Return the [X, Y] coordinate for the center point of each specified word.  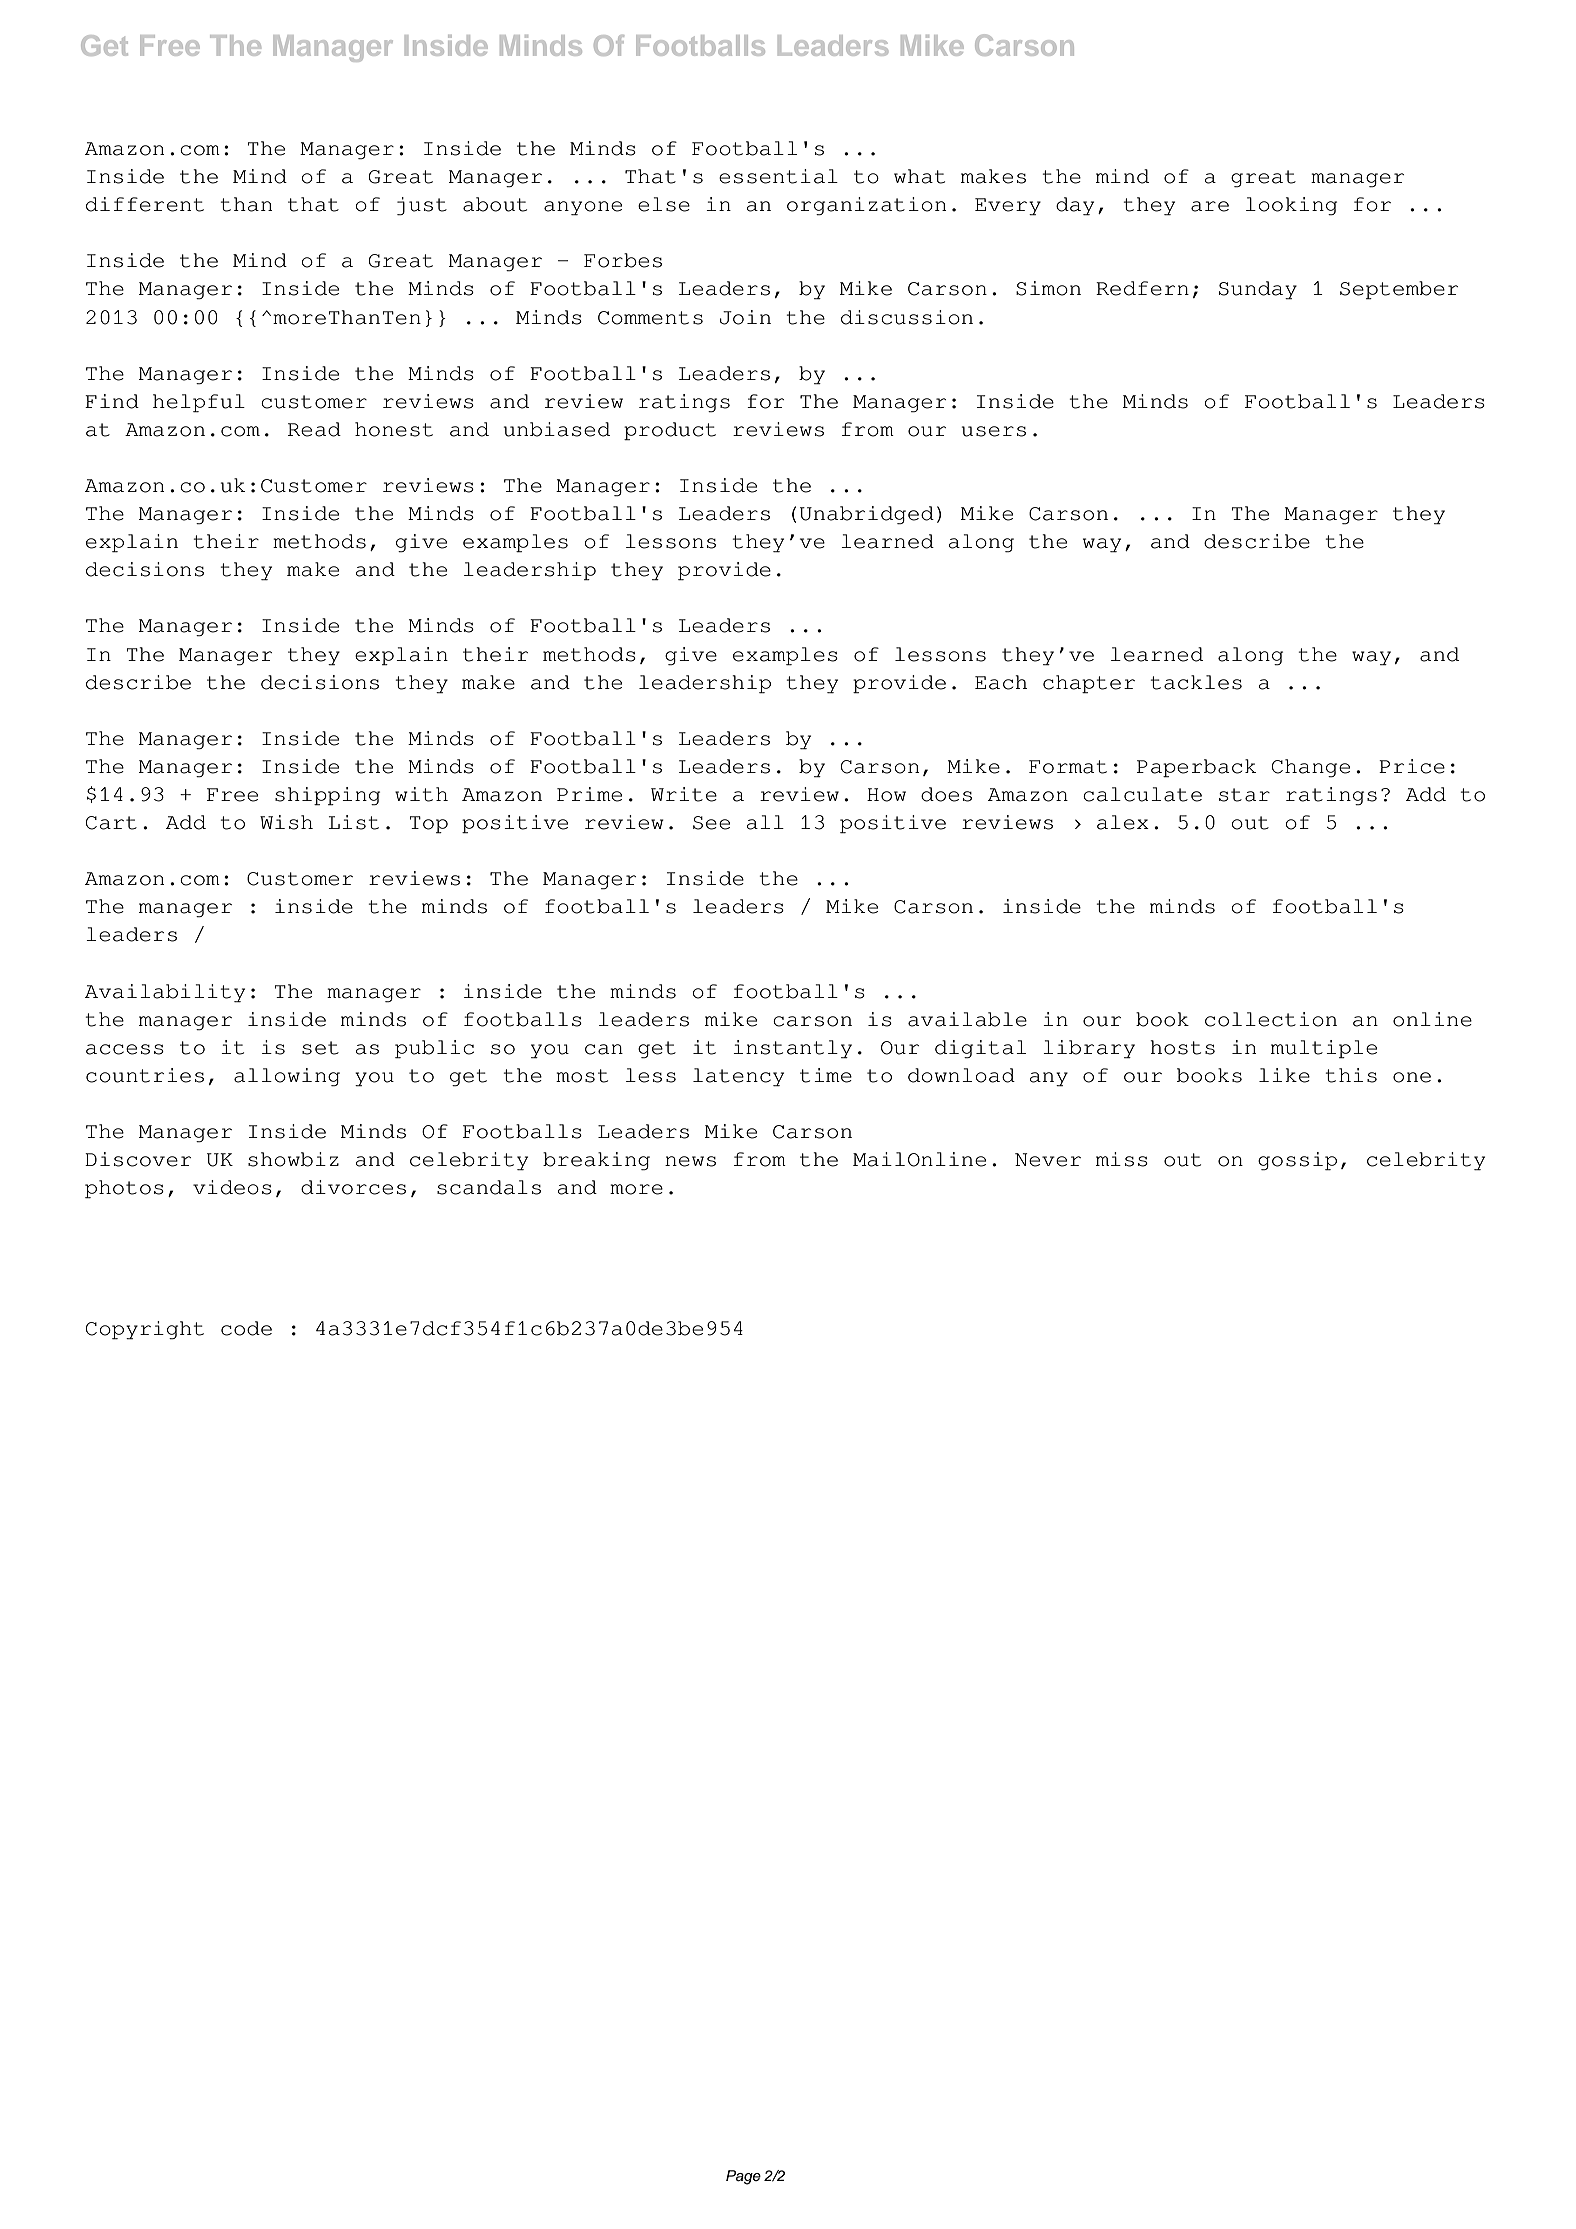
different [145, 204]
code [246, 1328]
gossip [1297, 1161]
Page [743, 2177]
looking [1291, 206]
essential [778, 176]
